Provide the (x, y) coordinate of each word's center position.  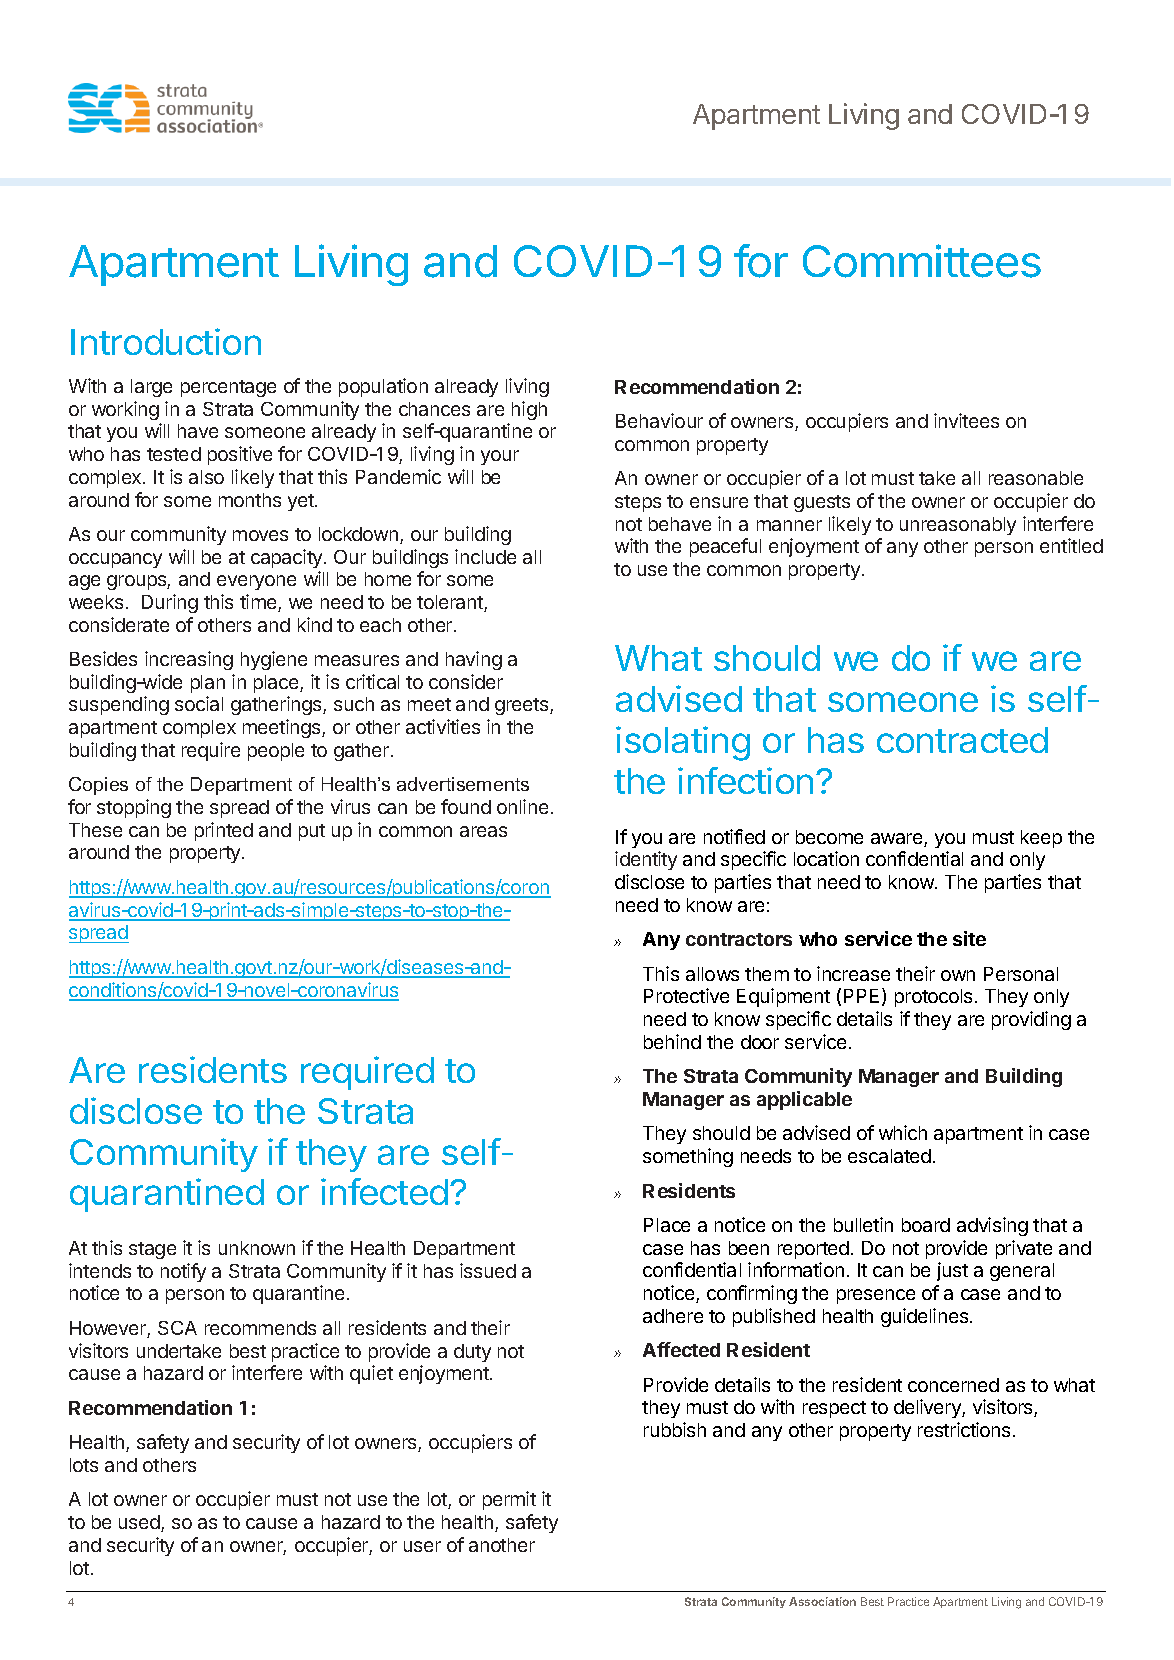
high (529, 410)
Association (822, 1601)
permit (509, 1500)
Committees (922, 261)
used (140, 1523)
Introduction (166, 341)
